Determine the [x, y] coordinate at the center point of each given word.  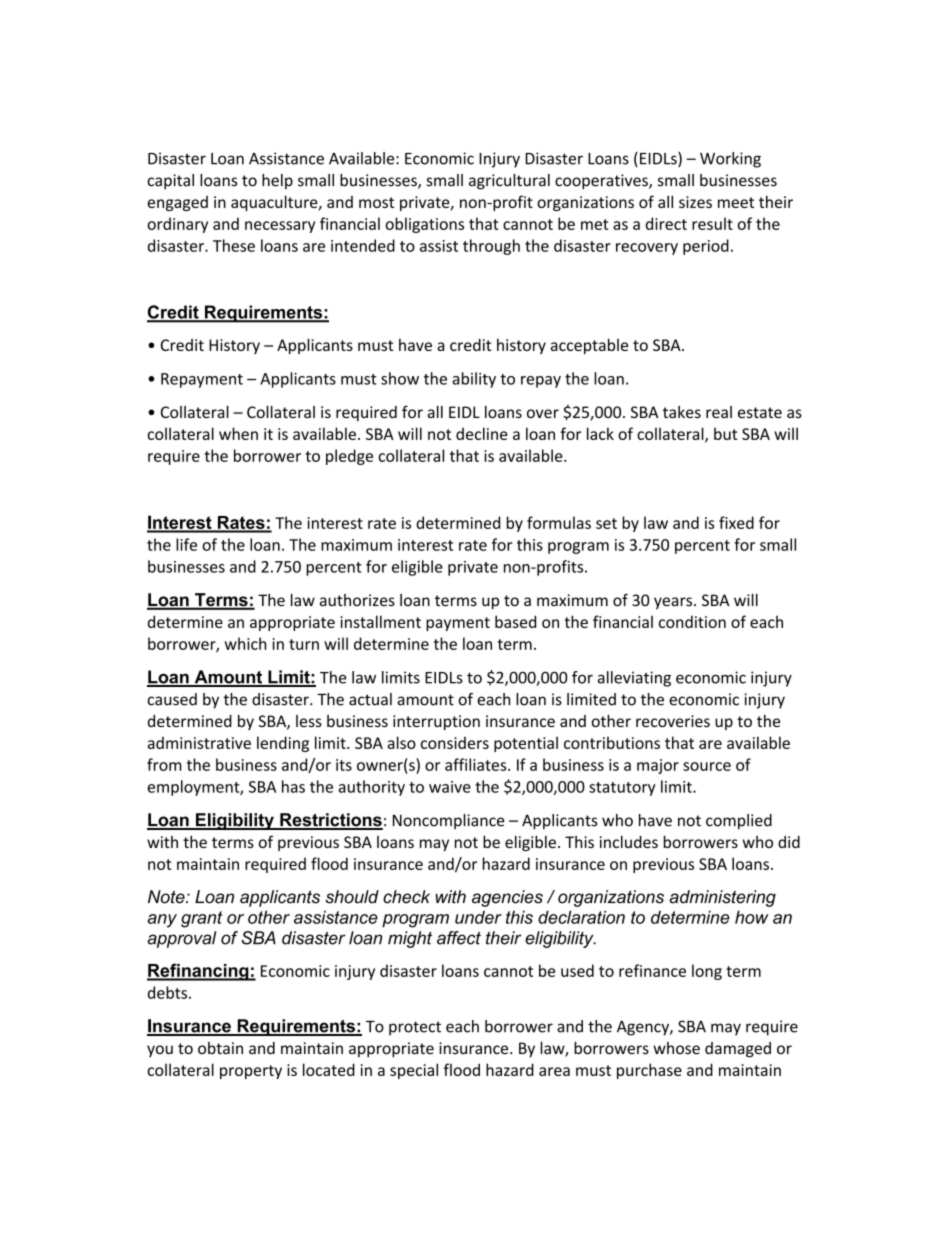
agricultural [509, 182]
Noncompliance [449, 822]
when [238, 433]
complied [739, 822]
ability [474, 380]
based [515, 621]
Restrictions [330, 821]
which [245, 643]
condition [692, 621]
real [719, 412]
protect [415, 1028]
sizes [695, 202]
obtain [220, 1048]
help [277, 182]
